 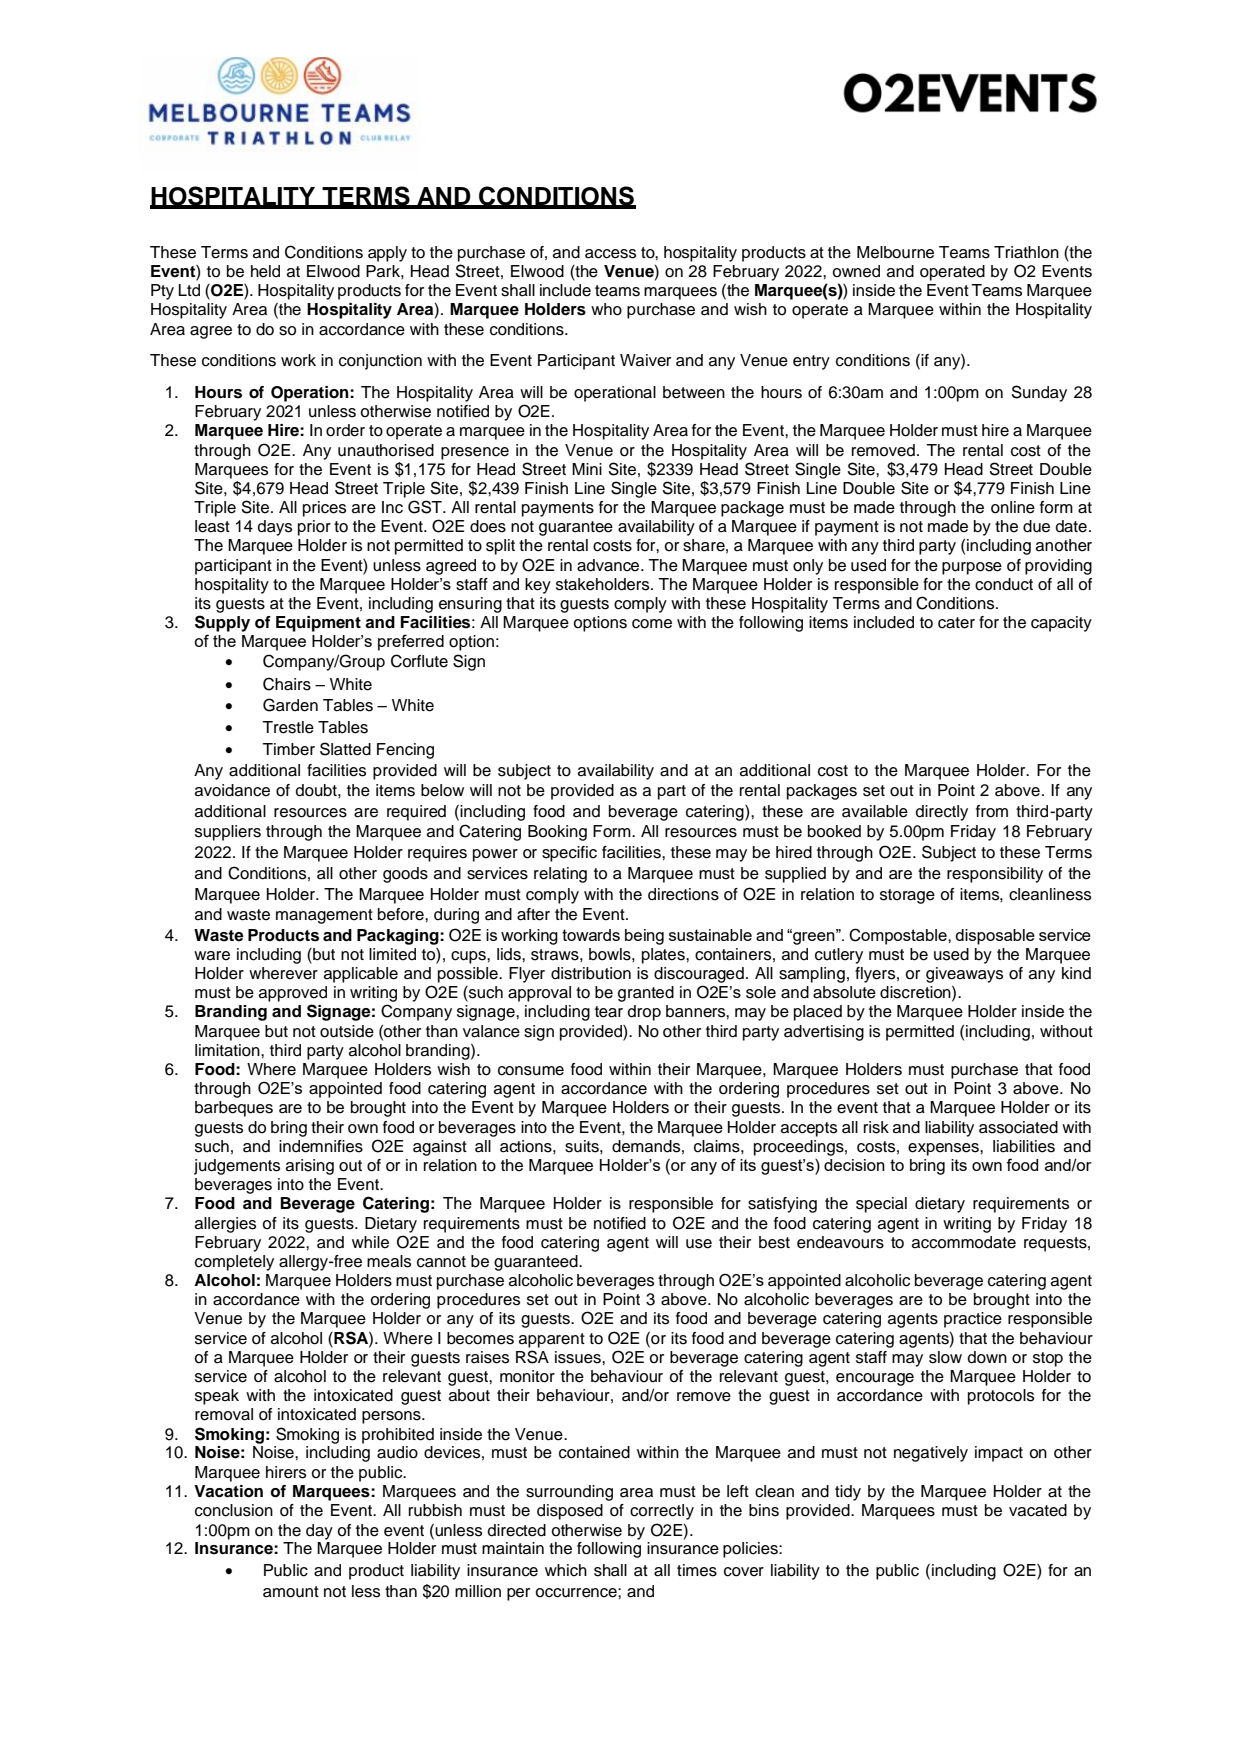 I want to click on best, so click(x=774, y=1242).
